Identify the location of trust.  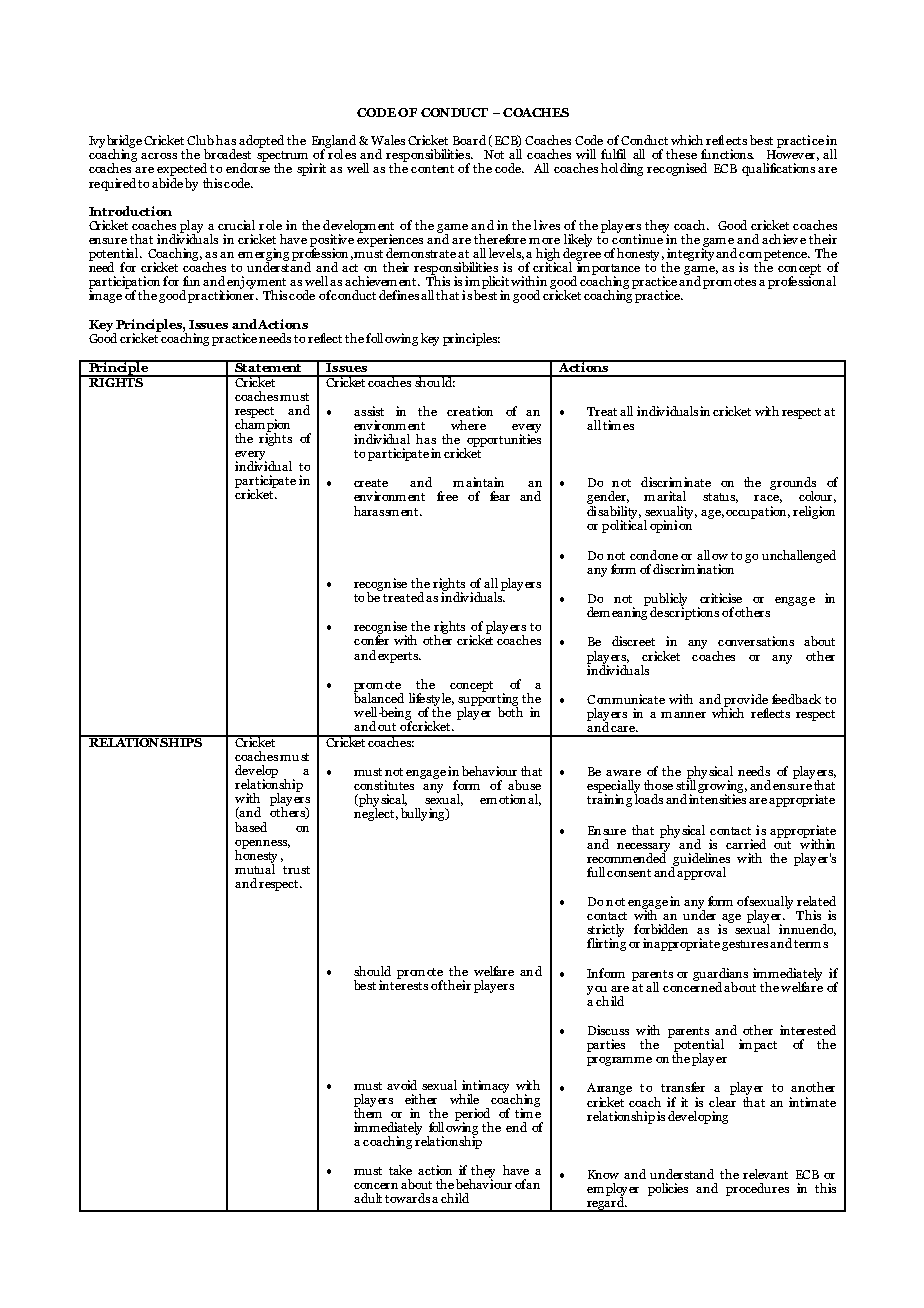
(296, 870).
